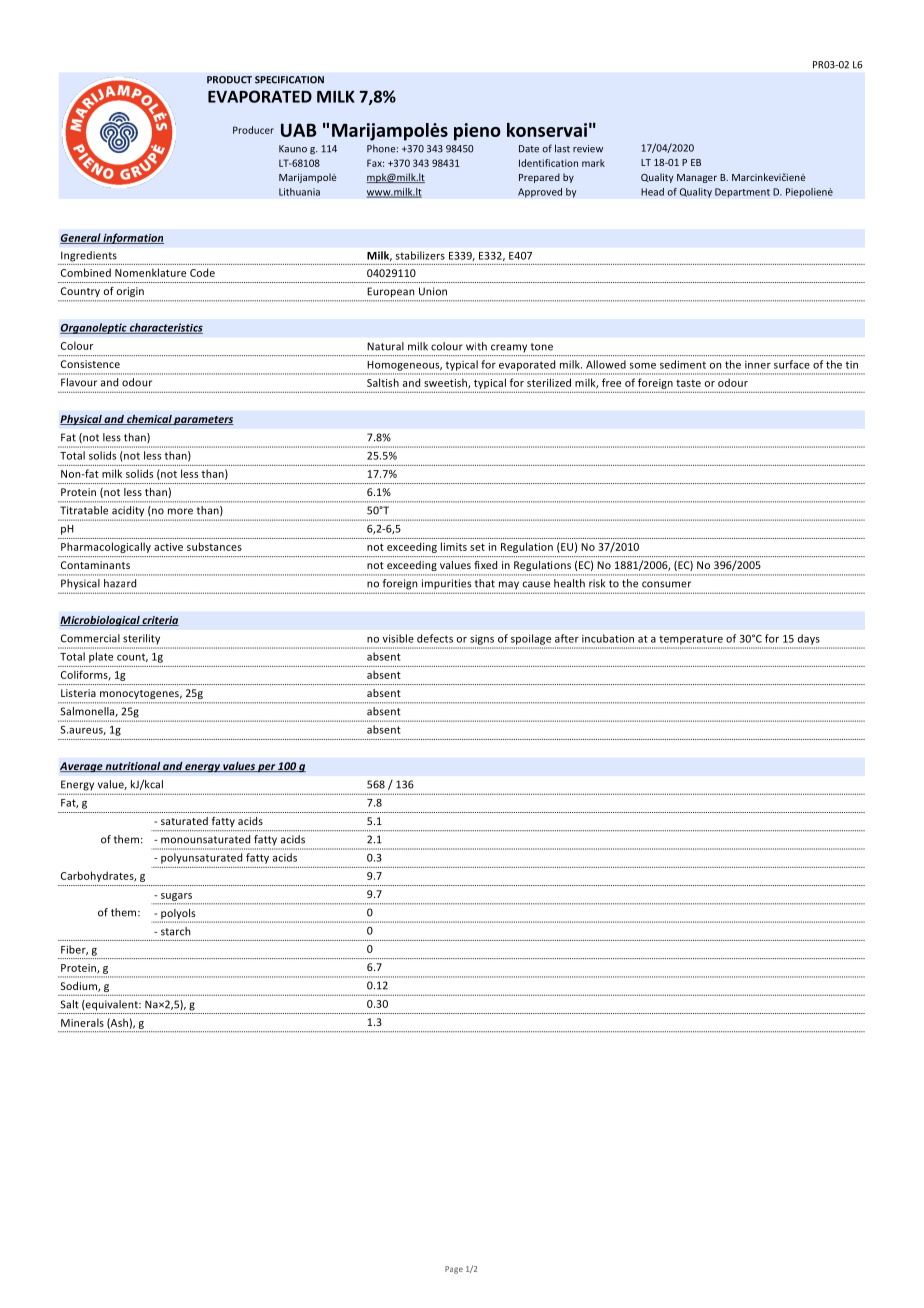 The image size is (924, 1308). I want to click on sterility, so click(141, 639).
